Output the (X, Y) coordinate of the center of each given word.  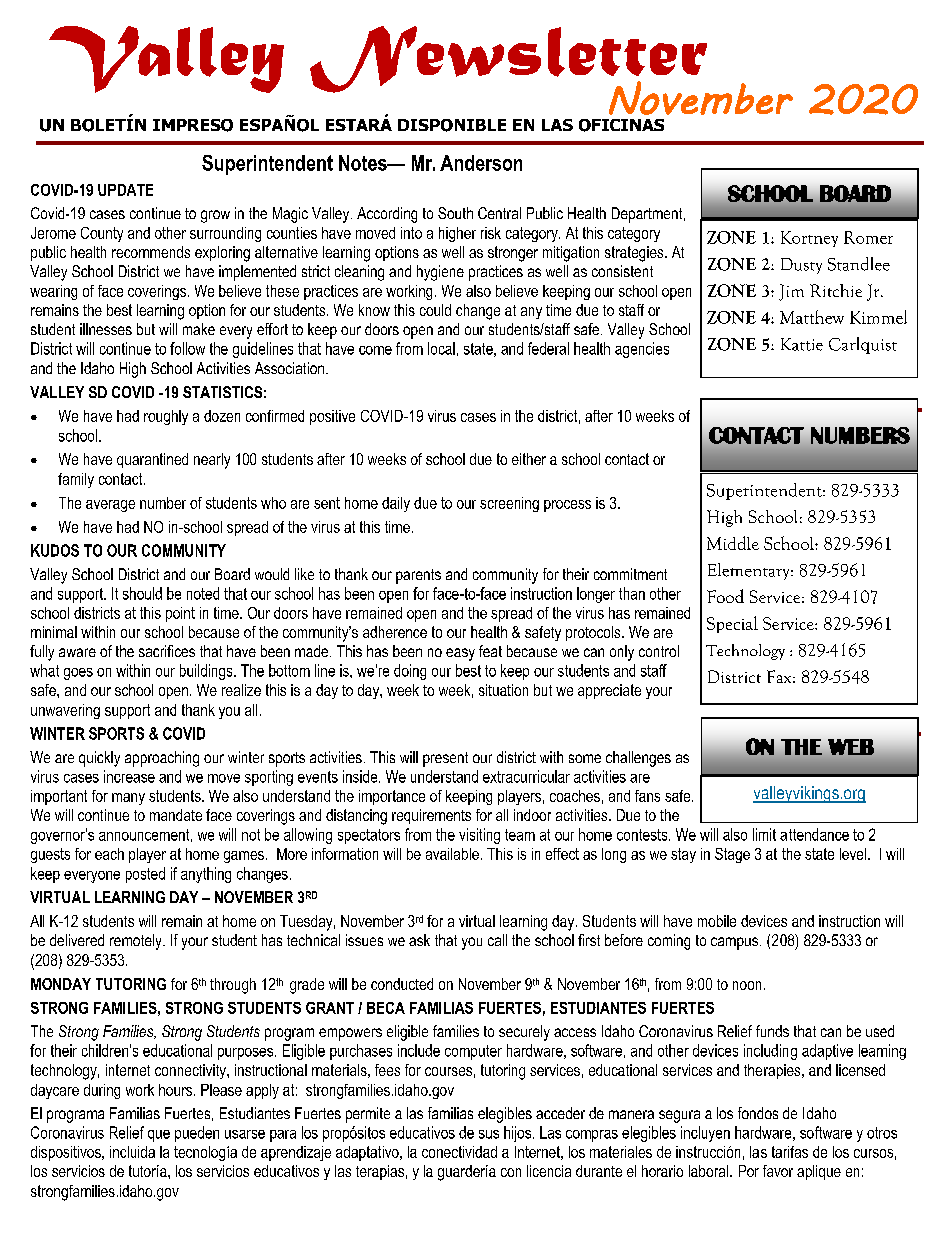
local (441, 348)
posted (145, 875)
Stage (732, 855)
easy (460, 654)
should (142, 593)
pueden (197, 1134)
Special (732, 624)
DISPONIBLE (452, 125)
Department (648, 215)
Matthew (812, 317)
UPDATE (125, 190)
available (452, 854)
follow (187, 348)
